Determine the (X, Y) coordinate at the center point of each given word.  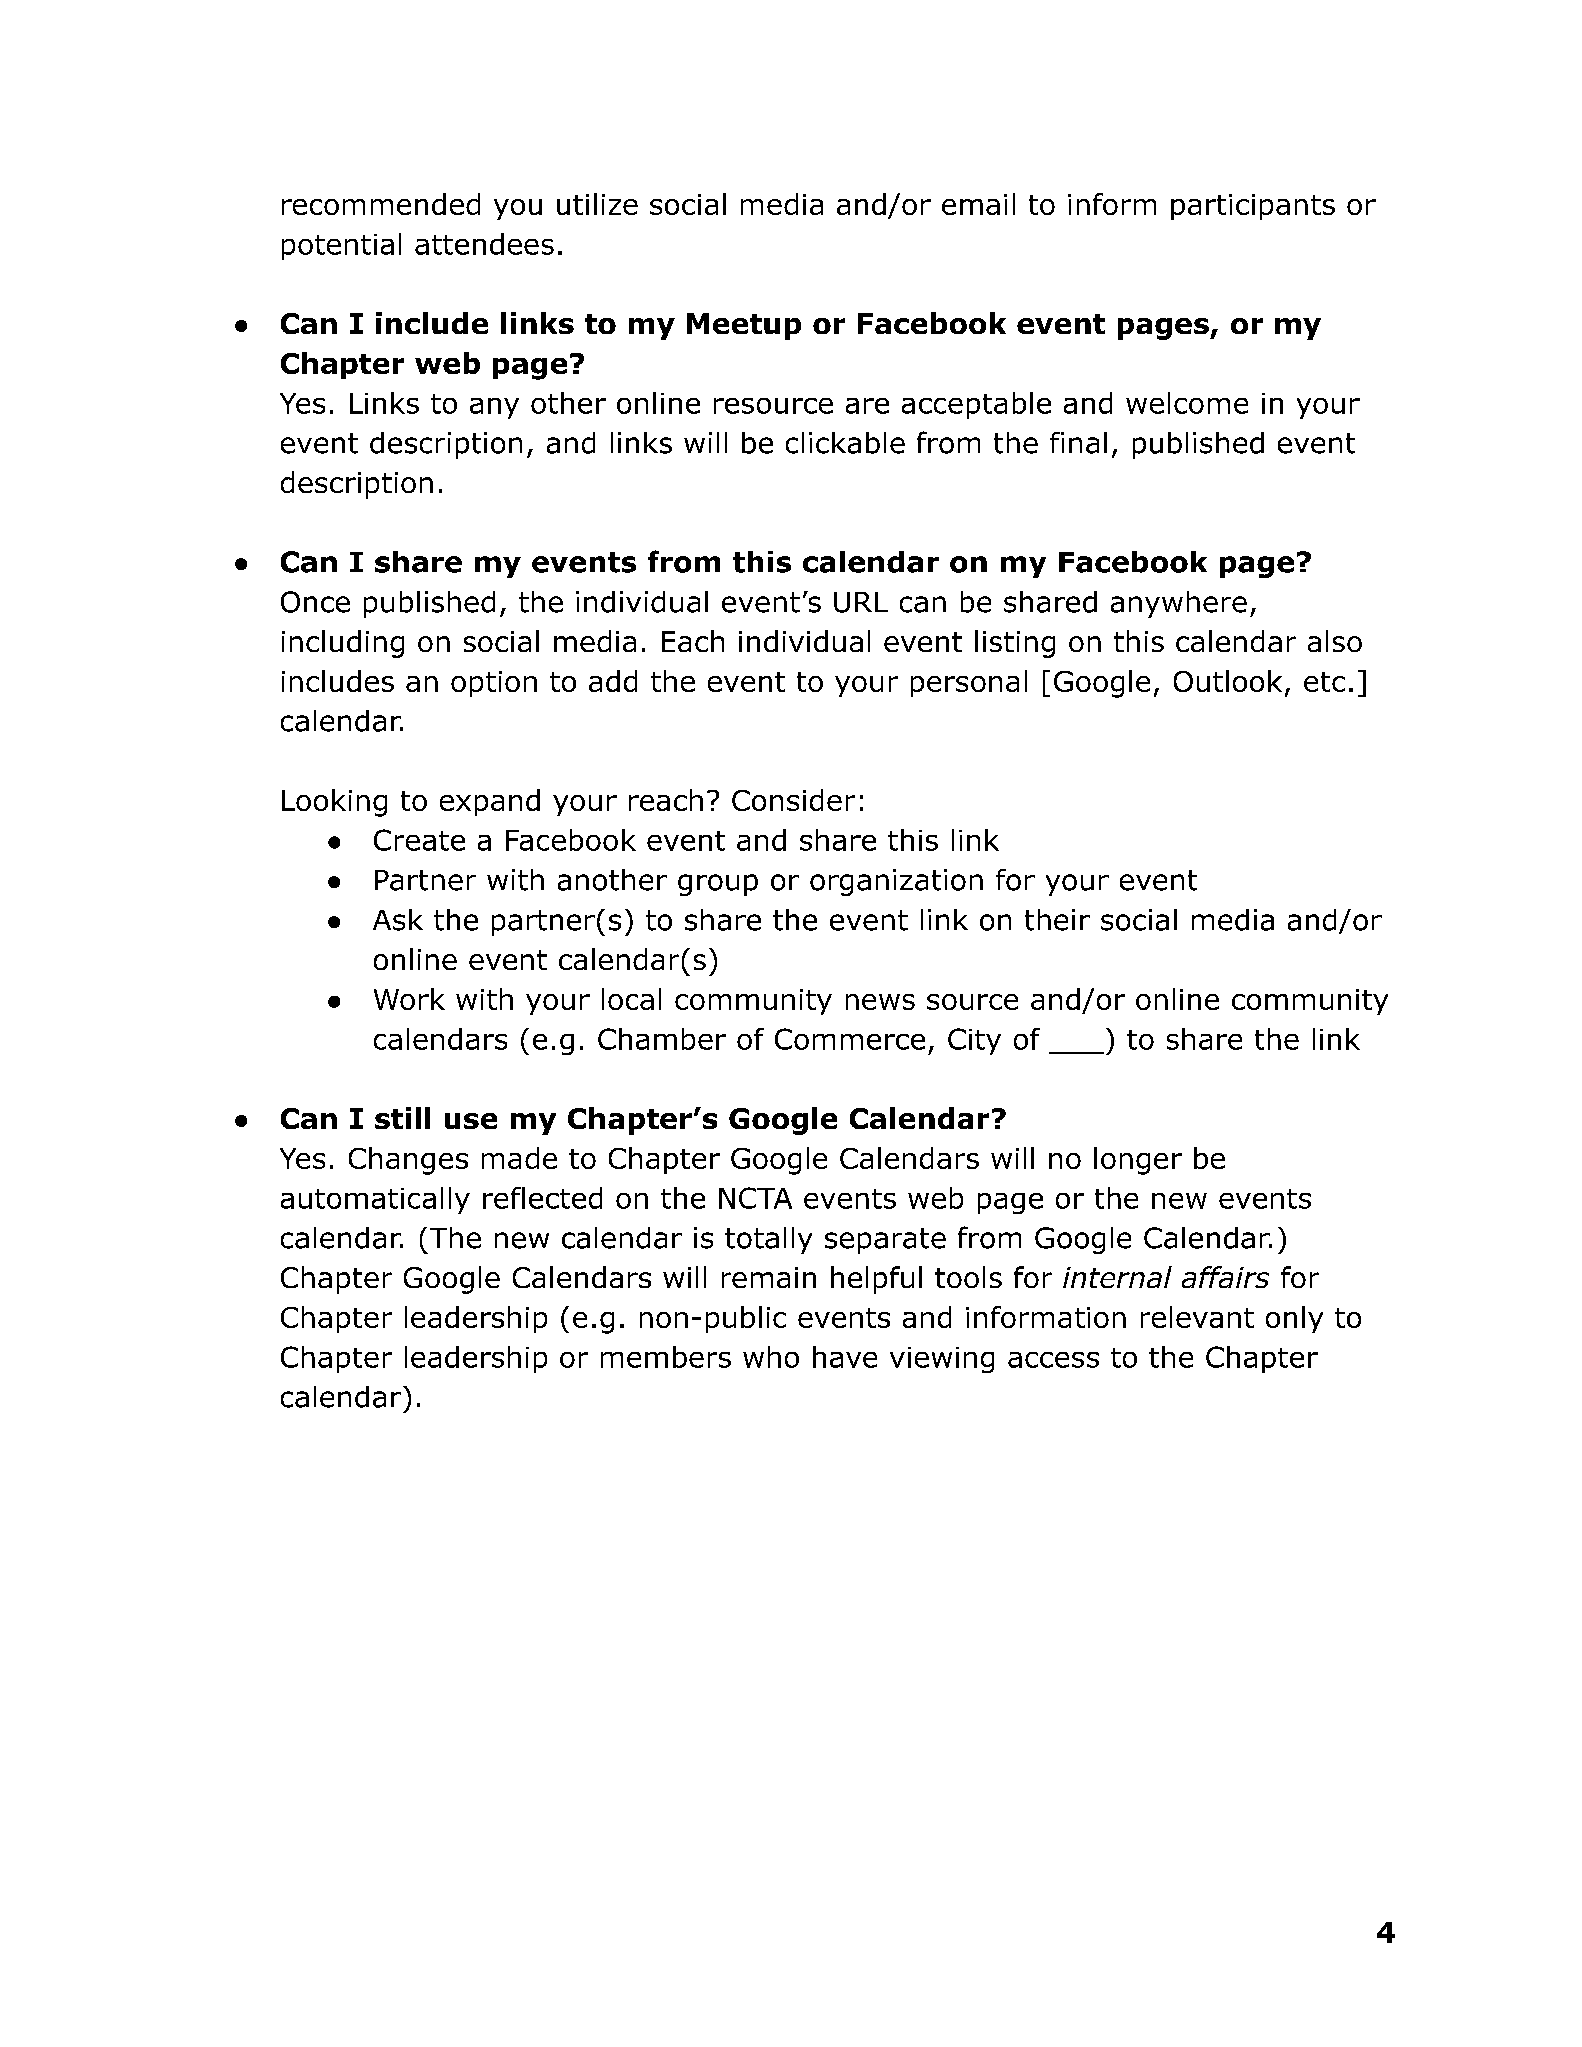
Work (409, 999)
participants (1253, 207)
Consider (793, 800)
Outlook (1228, 681)
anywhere (1179, 604)
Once (315, 602)
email (978, 204)
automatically (375, 1200)
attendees (484, 244)
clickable (845, 443)
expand (490, 802)
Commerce (850, 1039)
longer (1138, 1161)
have (845, 1357)
